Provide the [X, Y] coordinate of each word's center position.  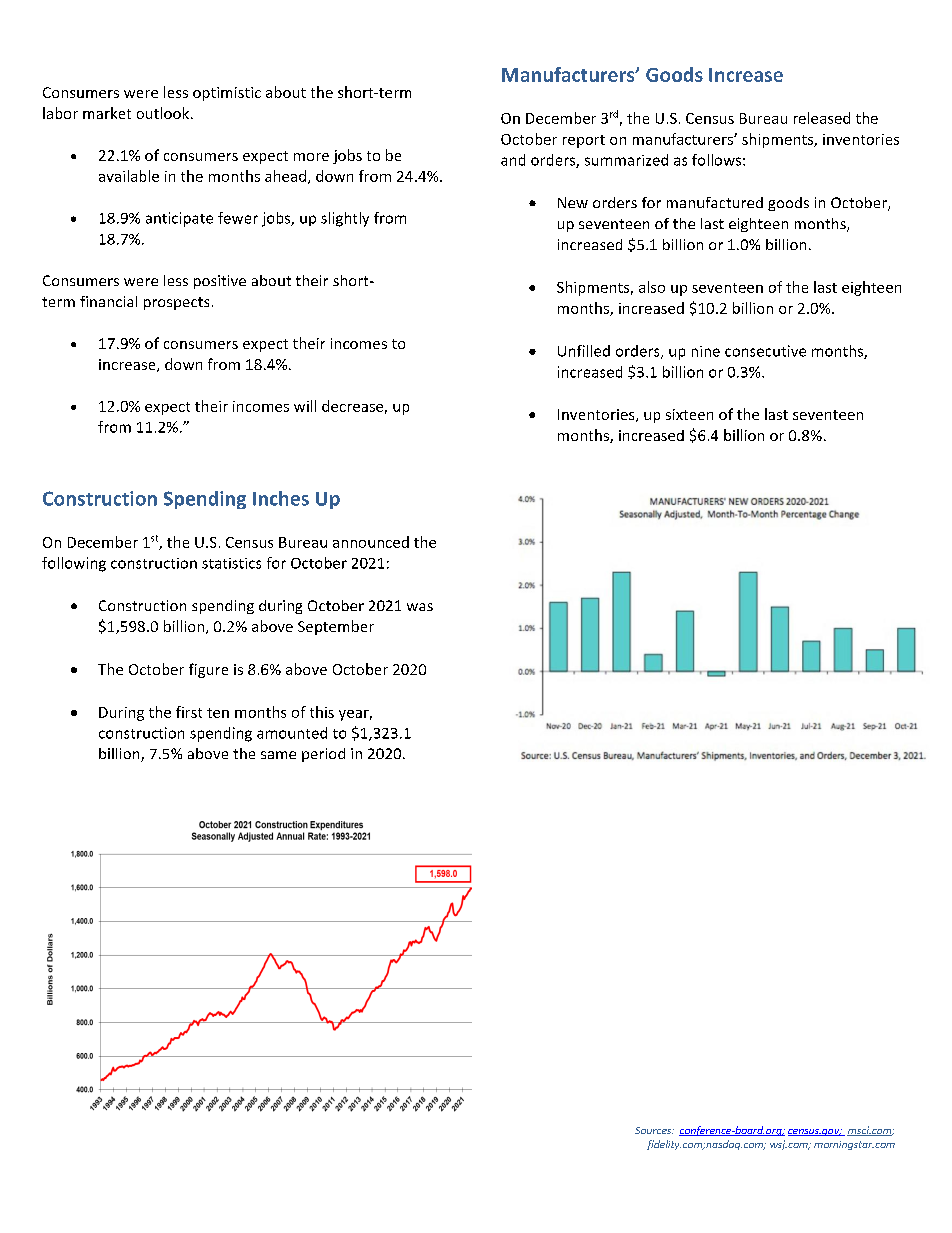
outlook [164, 113]
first [189, 712]
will [305, 406]
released [822, 118]
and [513, 160]
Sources [654, 1130]
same [278, 755]
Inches [281, 498]
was [420, 607]
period [323, 755]
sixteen [689, 414]
